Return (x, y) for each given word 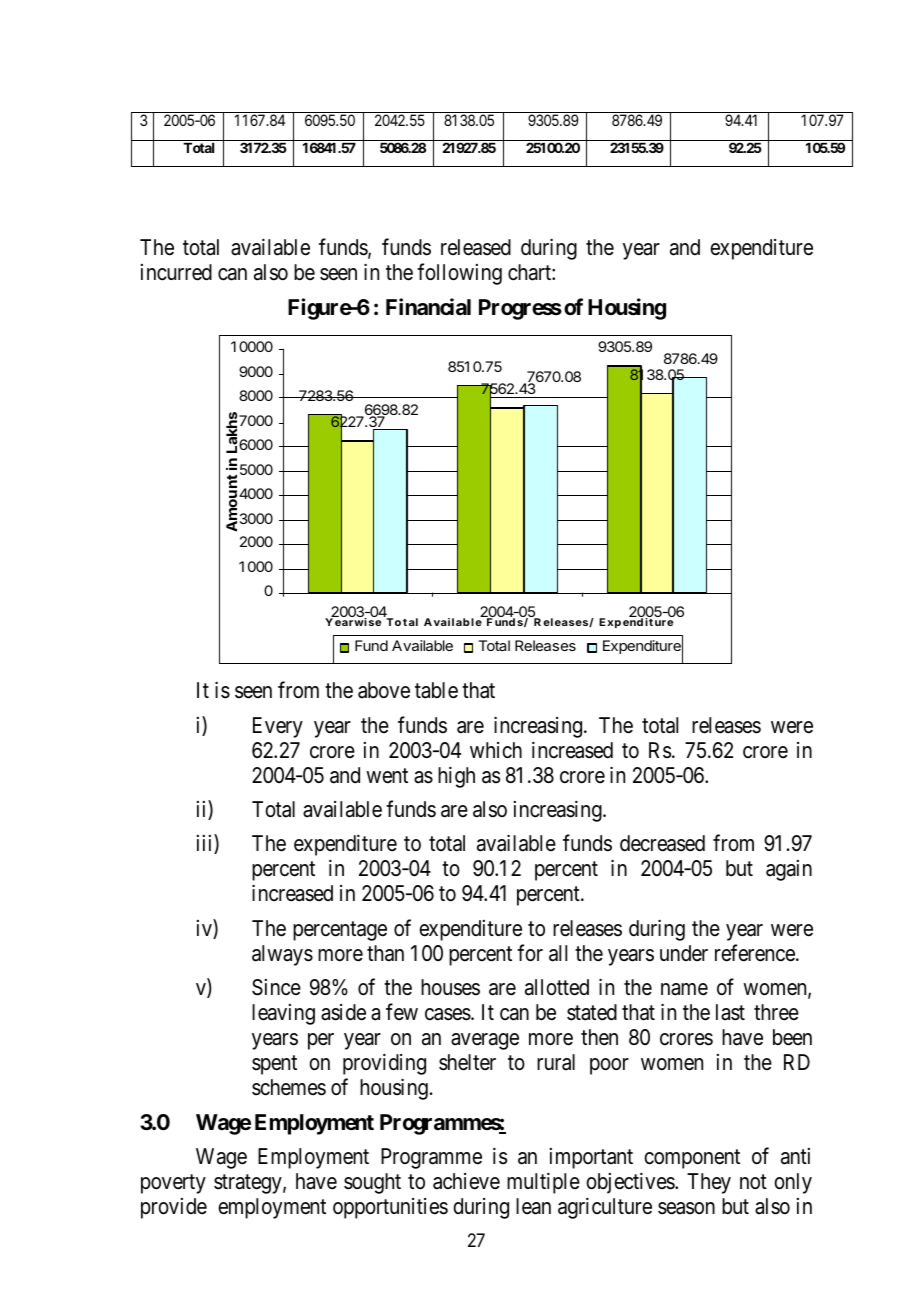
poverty (173, 1184)
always (282, 955)
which (496, 750)
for (530, 953)
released (476, 247)
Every (278, 727)
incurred (176, 272)
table (436, 690)
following (459, 274)
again (789, 870)
